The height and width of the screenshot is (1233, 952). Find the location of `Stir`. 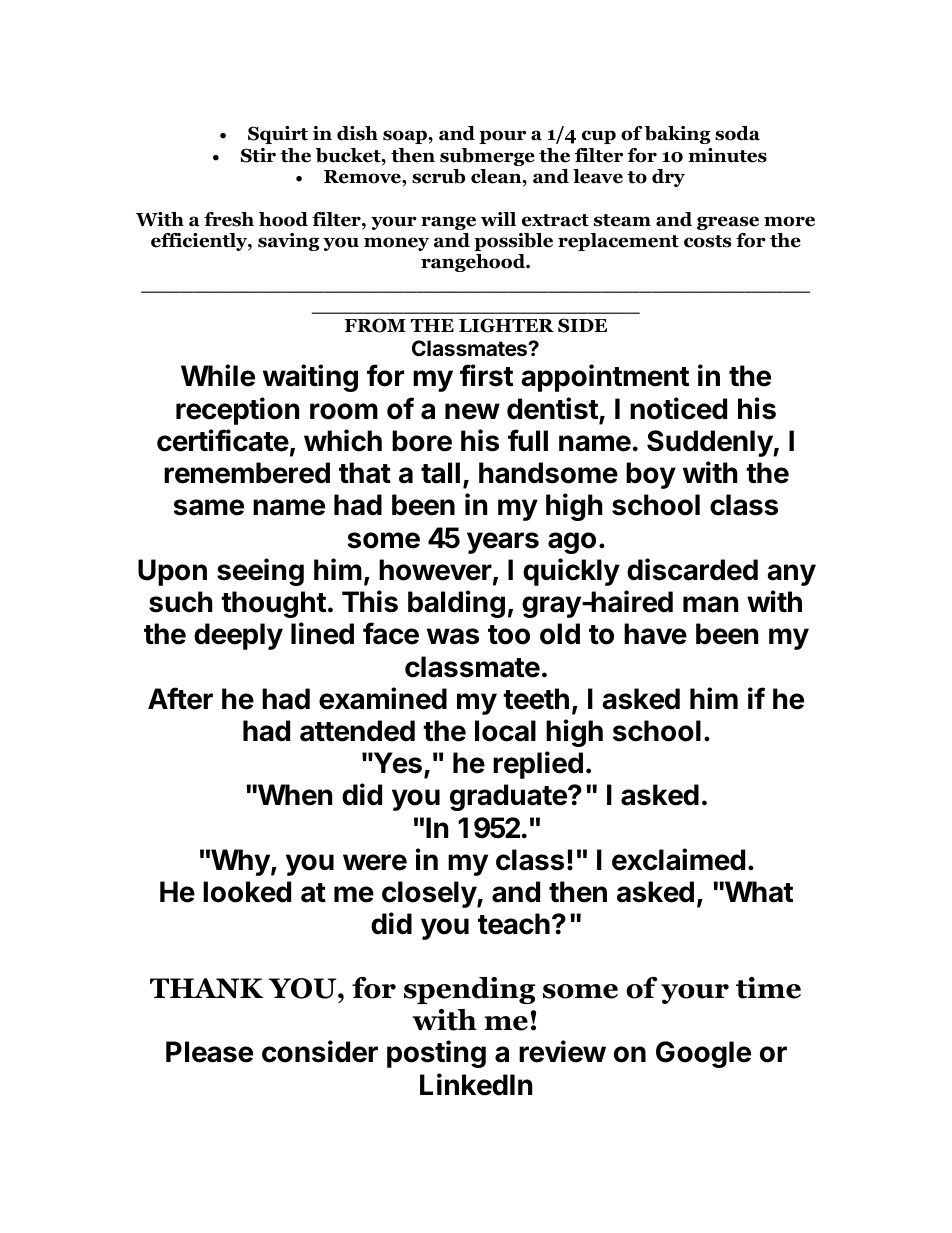

Stir is located at coordinates (258, 155).
